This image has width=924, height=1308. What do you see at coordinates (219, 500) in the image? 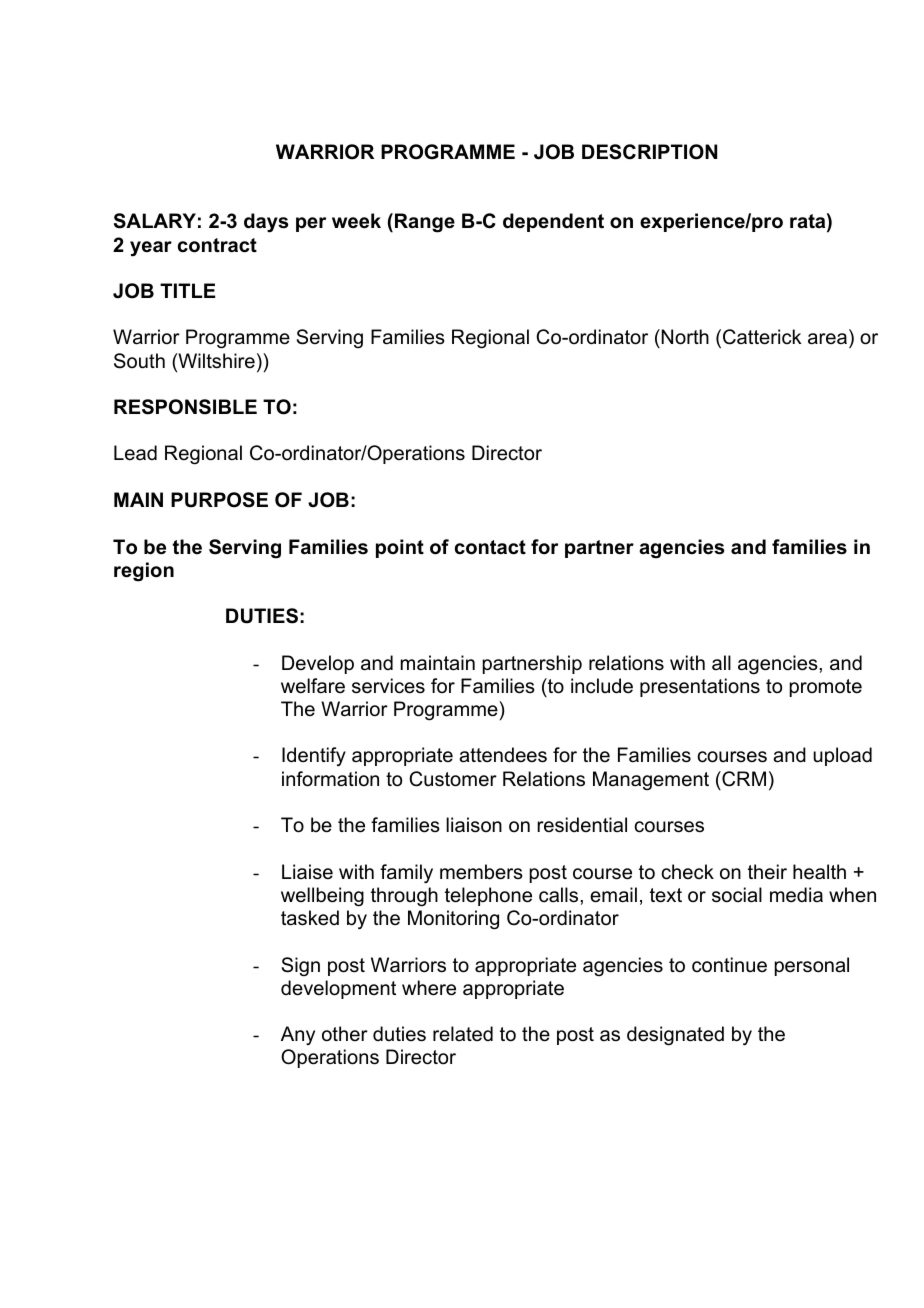
I see `PURPOSE` at bounding box center [219, 500].
